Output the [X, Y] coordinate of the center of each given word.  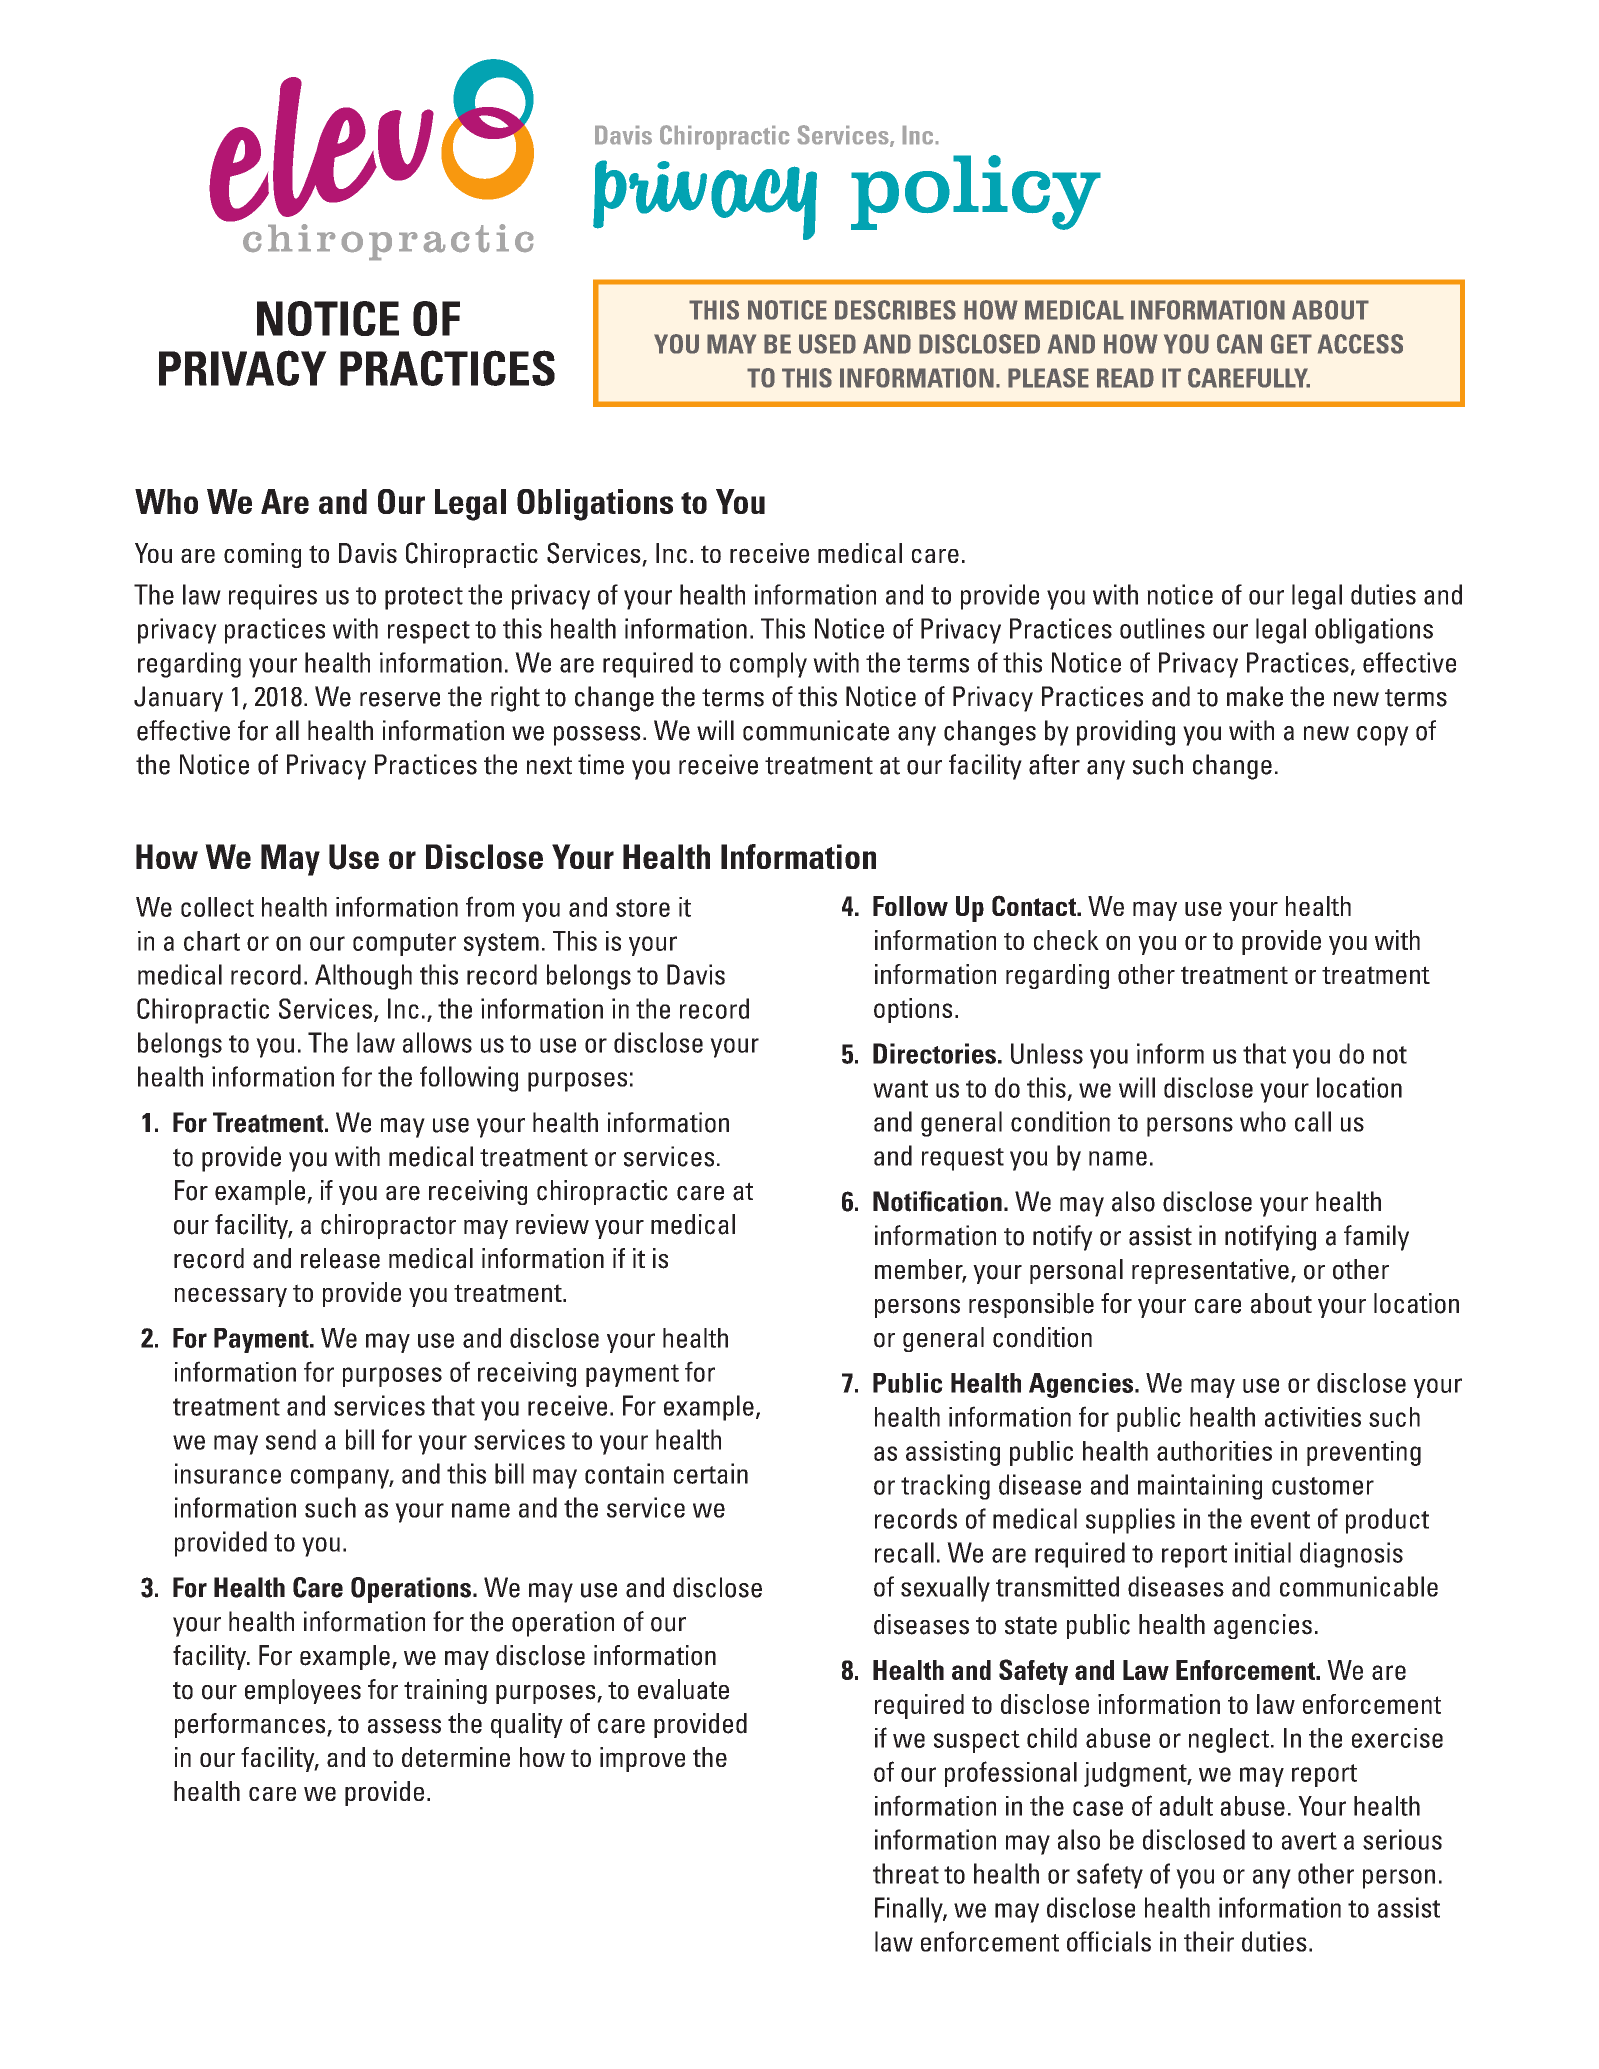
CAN [1239, 344]
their [1209, 1941]
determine [456, 1757]
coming [262, 555]
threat [906, 1873]
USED [827, 344]
